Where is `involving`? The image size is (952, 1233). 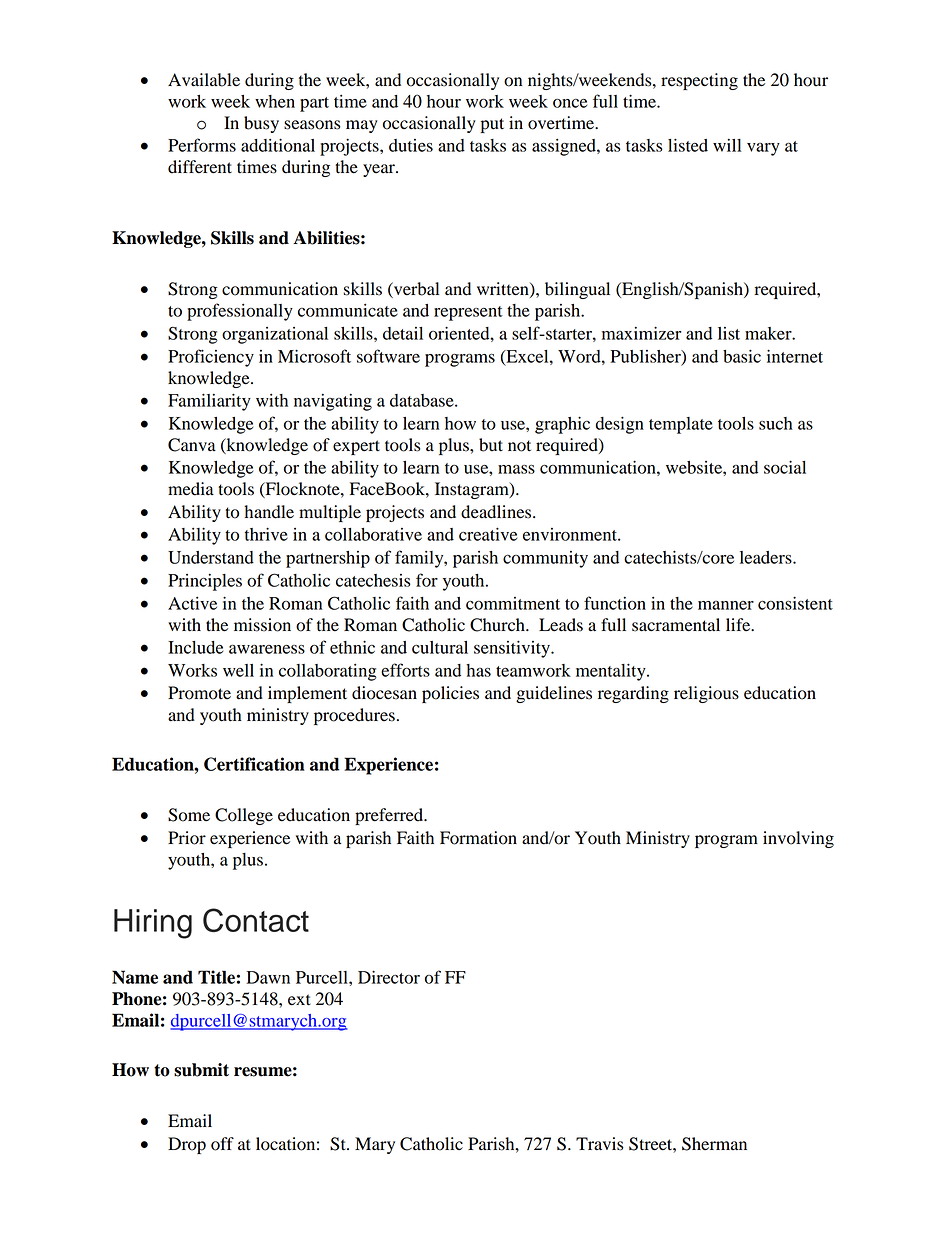 involving is located at coordinates (798, 839).
